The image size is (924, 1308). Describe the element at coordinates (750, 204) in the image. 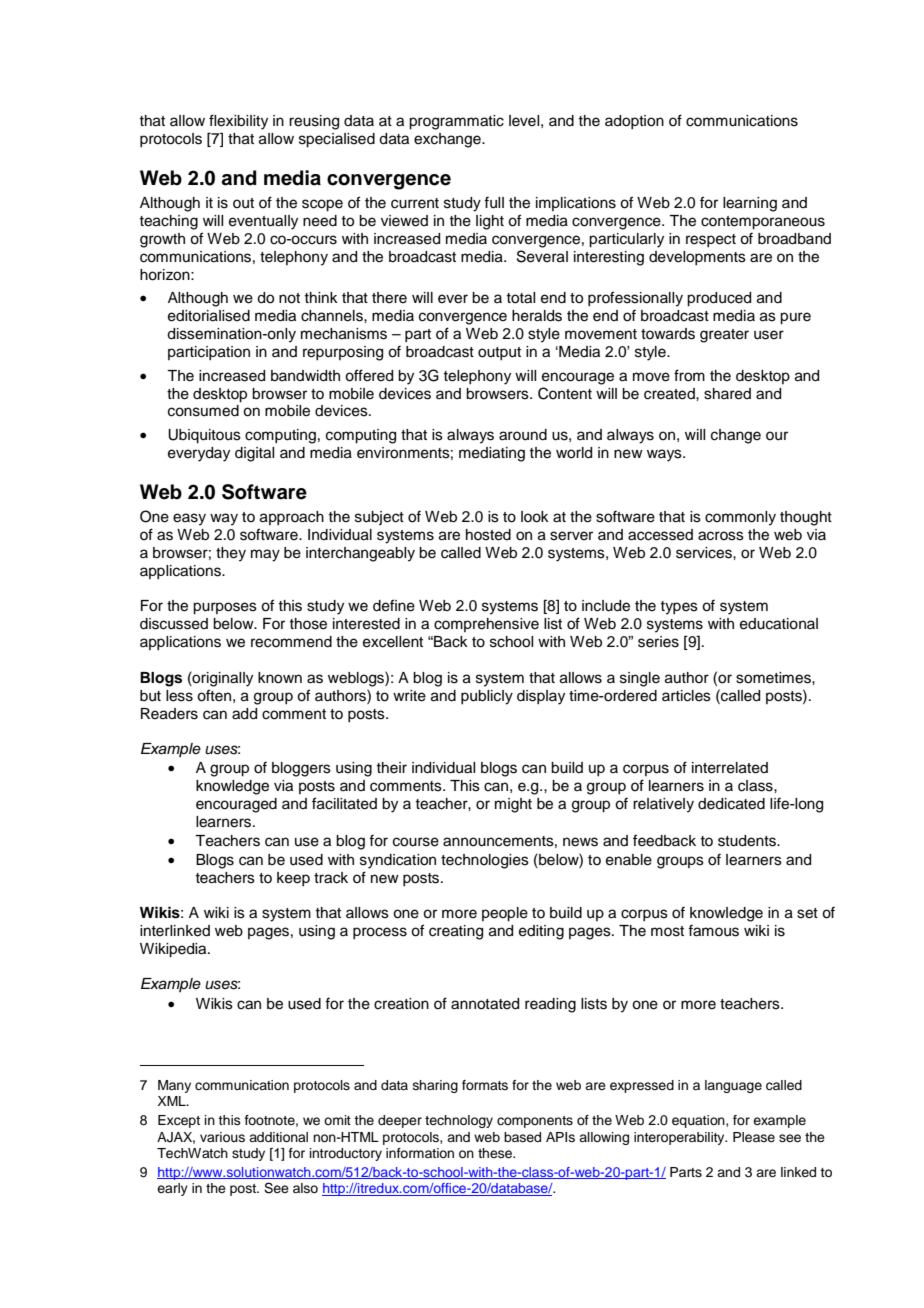

I see `learning` at that location.
